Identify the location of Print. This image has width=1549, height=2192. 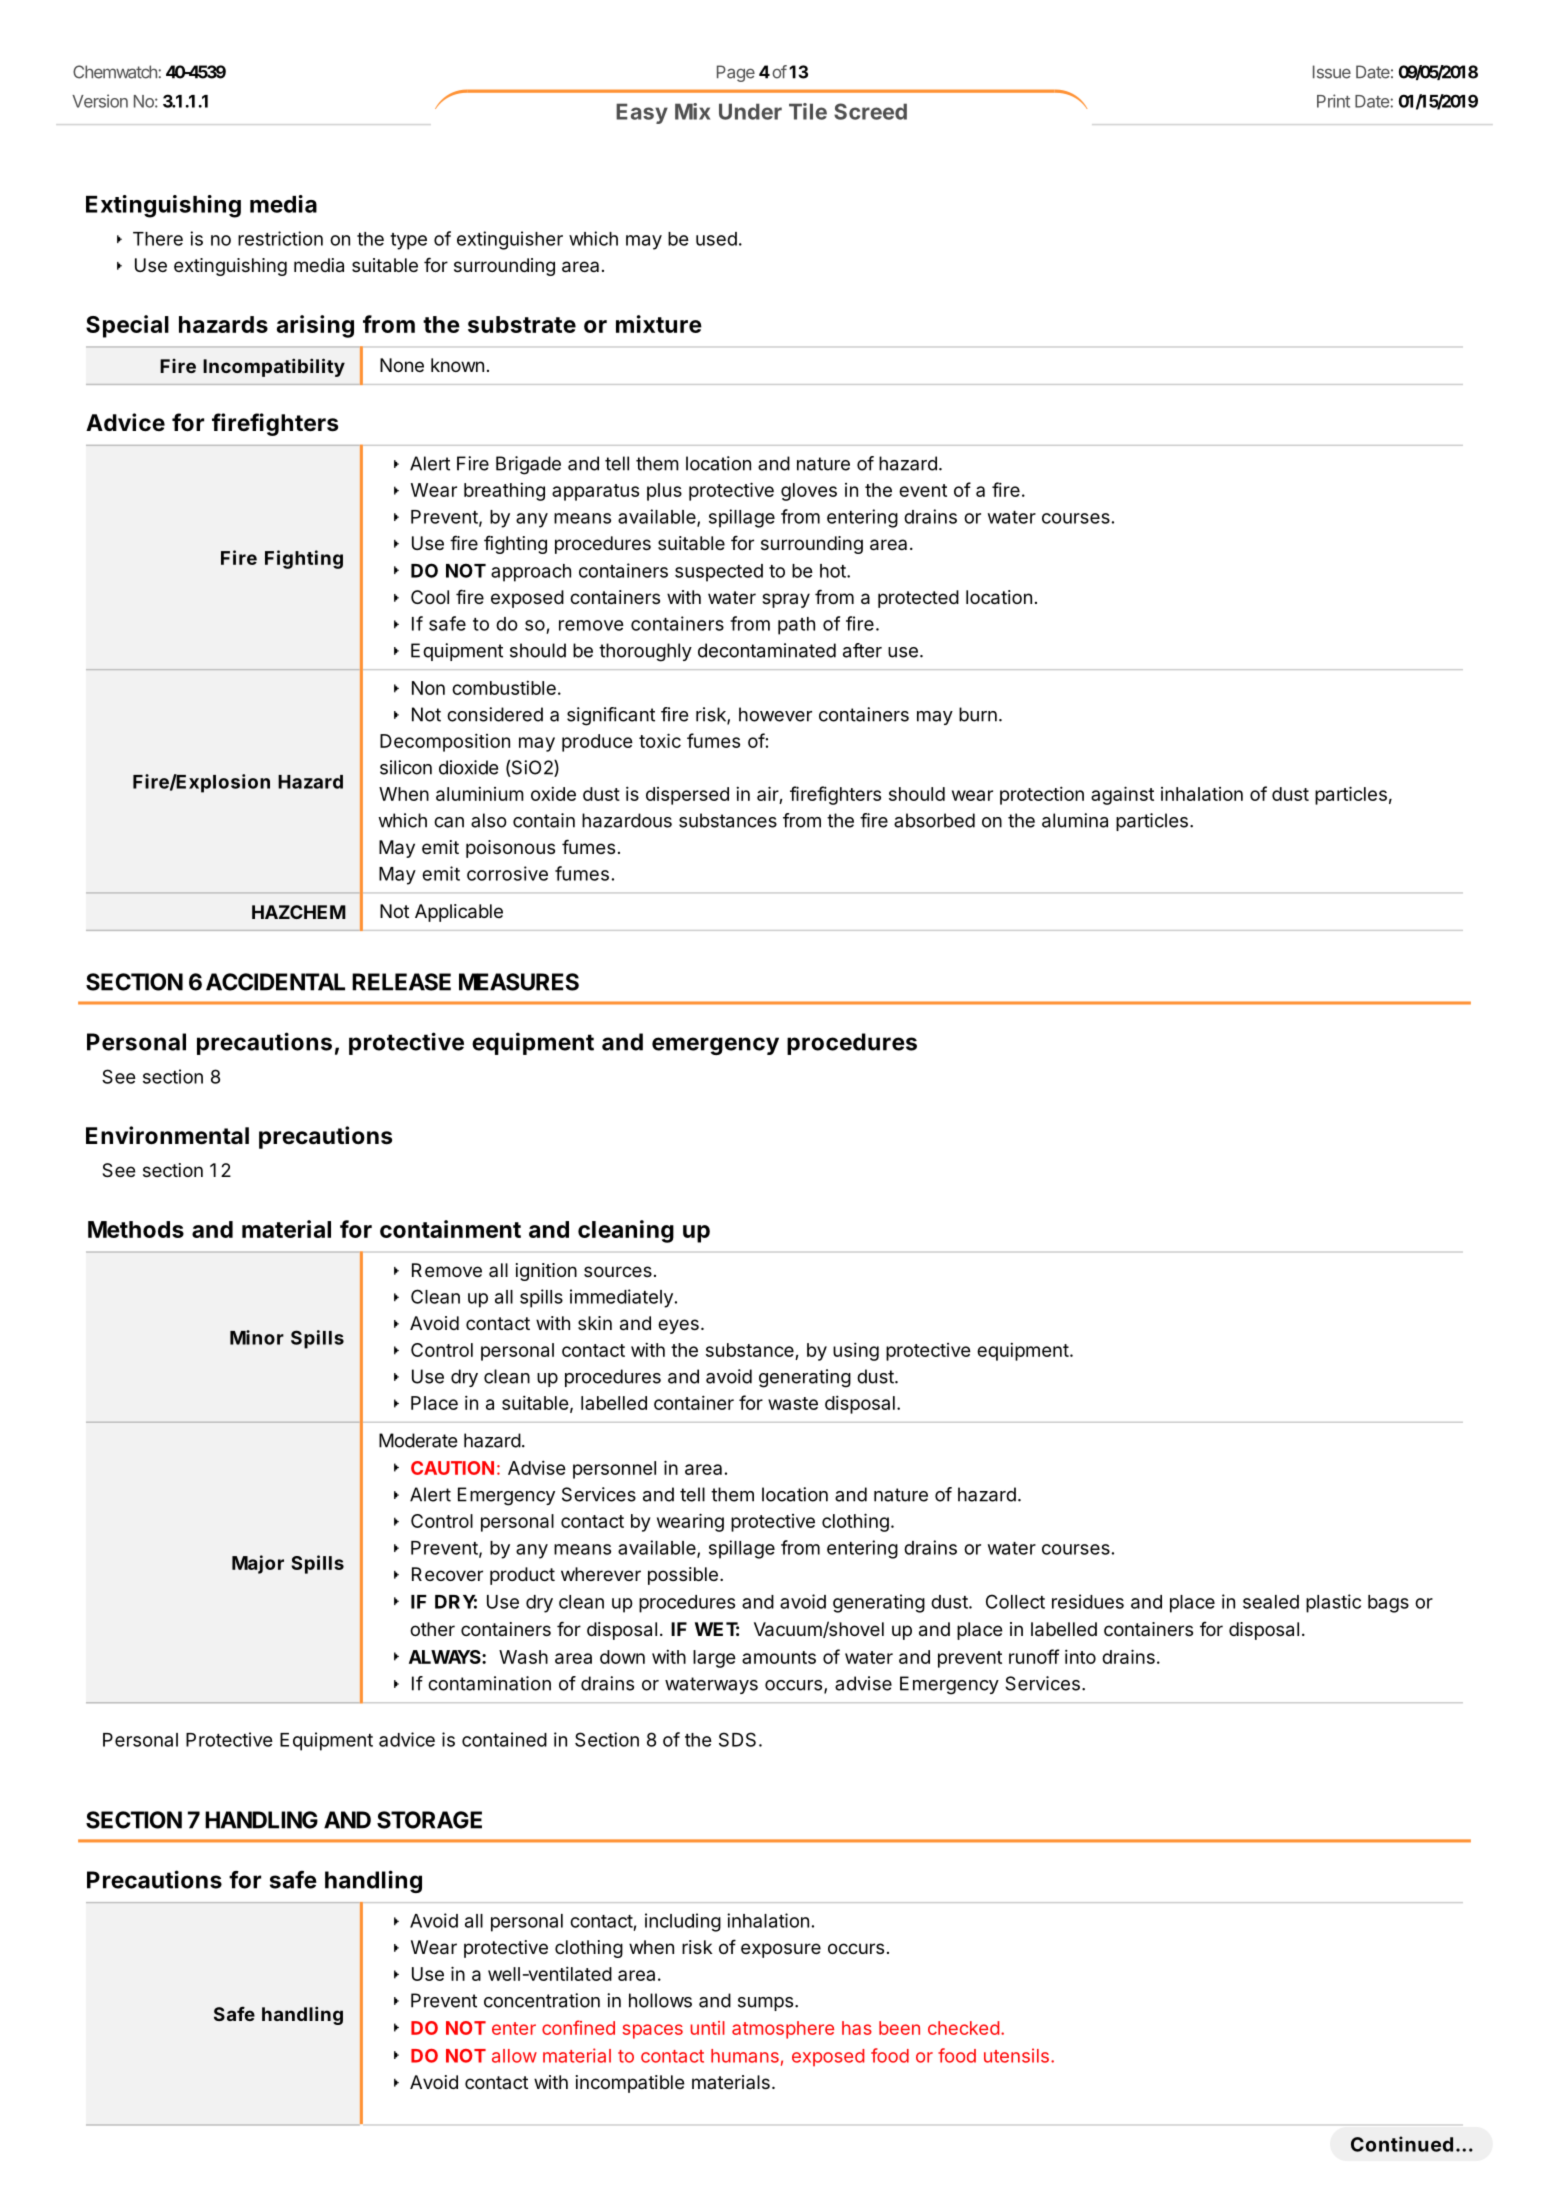
(1333, 101).
